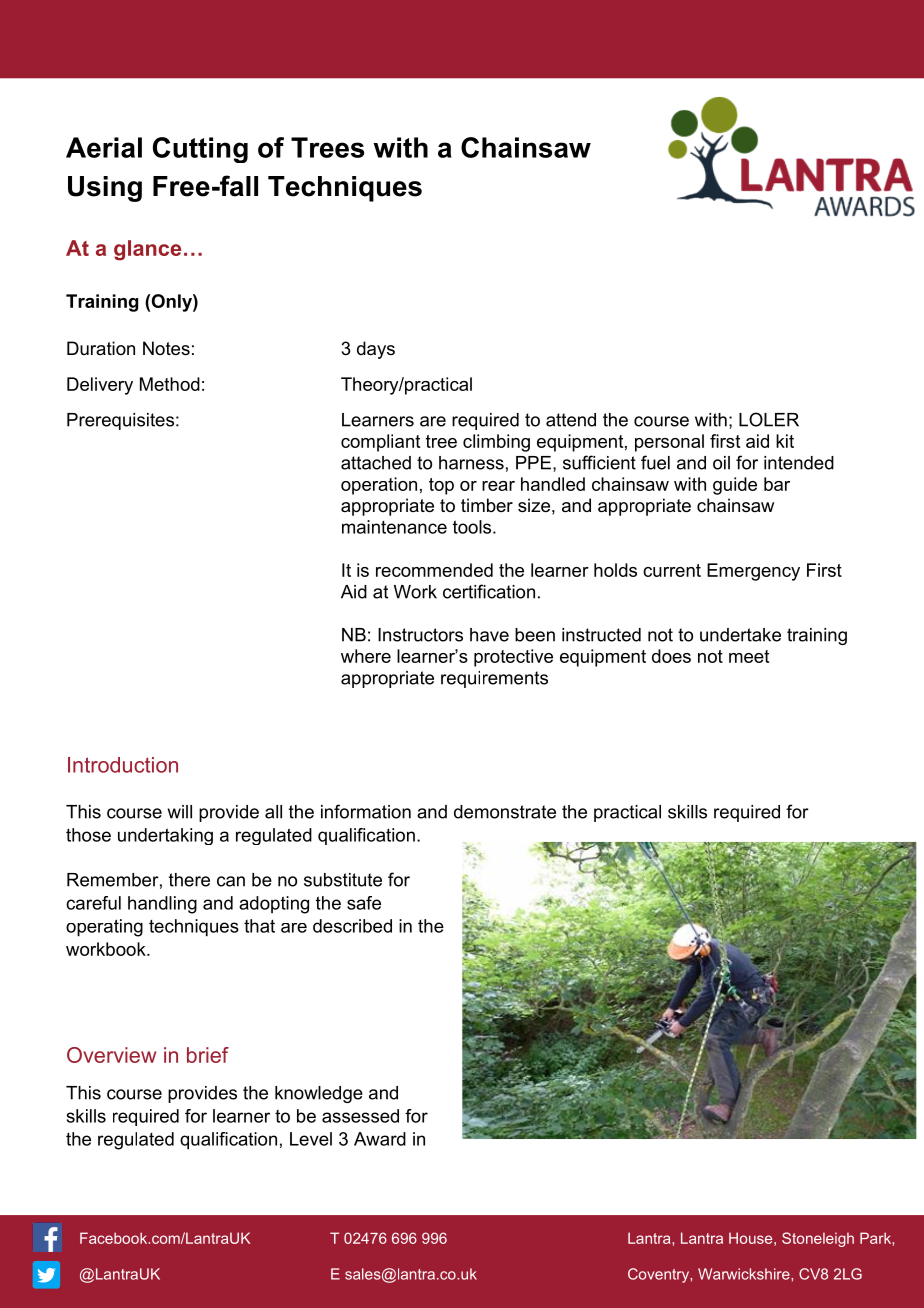 This page has height=1308, width=924. What do you see at coordinates (749, 656) in the page?
I see `meet` at bounding box center [749, 656].
